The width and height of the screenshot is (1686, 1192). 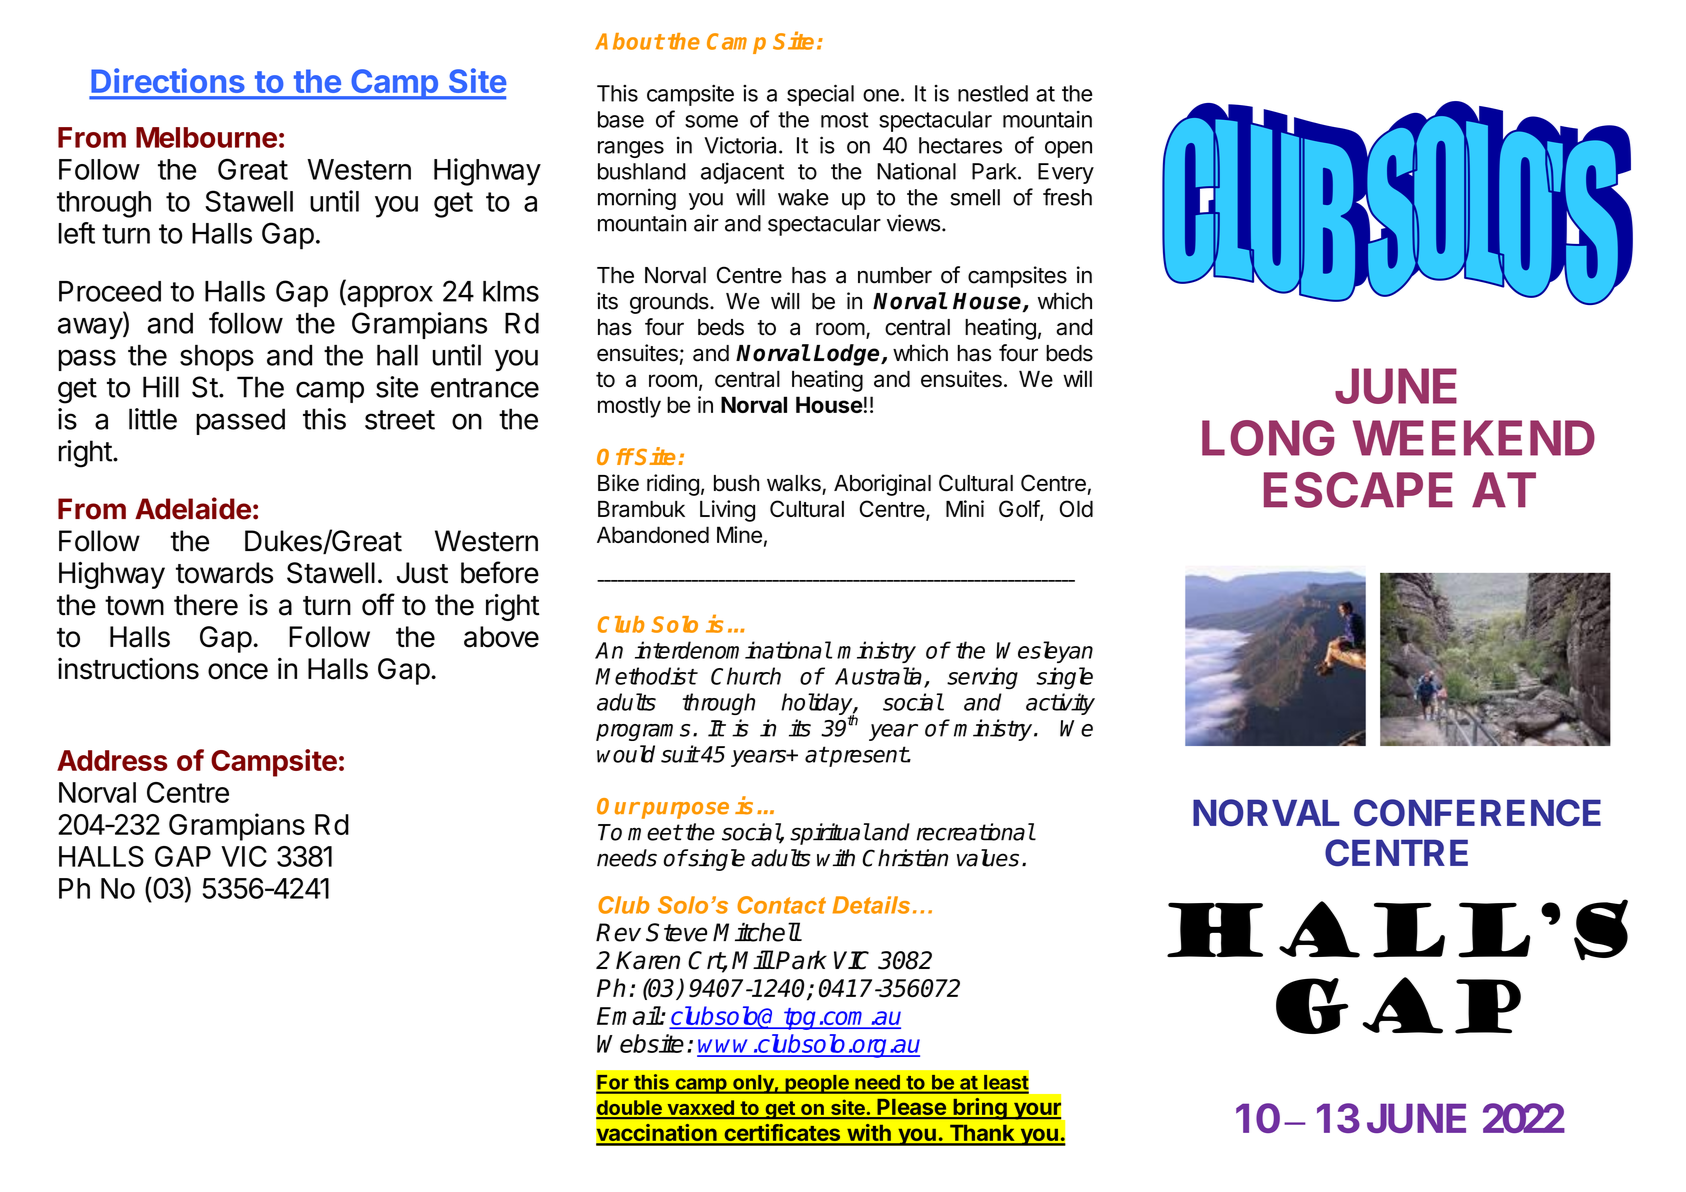 I want to click on purpose, so click(x=685, y=810).
